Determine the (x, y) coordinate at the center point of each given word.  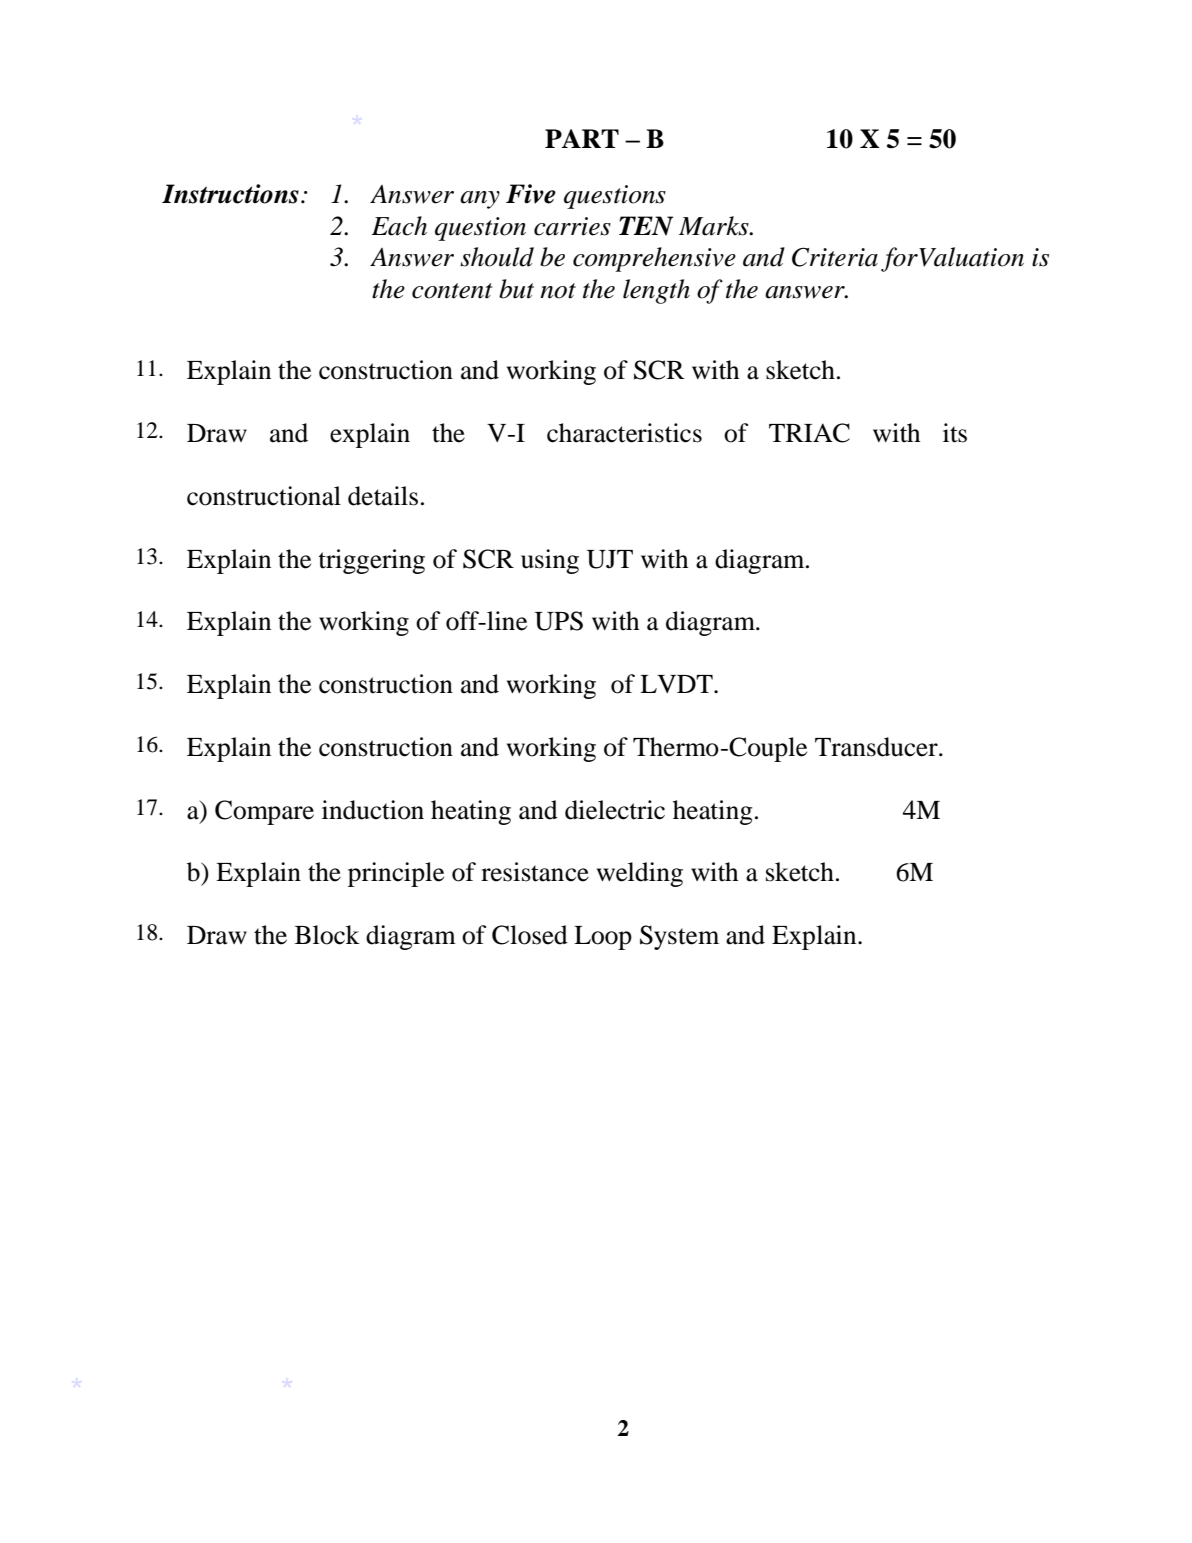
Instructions (230, 194)
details (383, 496)
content (452, 291)
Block (327, 935)
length (656, 291)
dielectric (615, 810)
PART (582, 138)
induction (373, 810)
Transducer (877, 747)
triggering (371, 561)
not (558, 291)
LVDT (677, 684)
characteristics (624, 433)
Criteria (835, 257)
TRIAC (809, 433)
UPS (559, 621)
